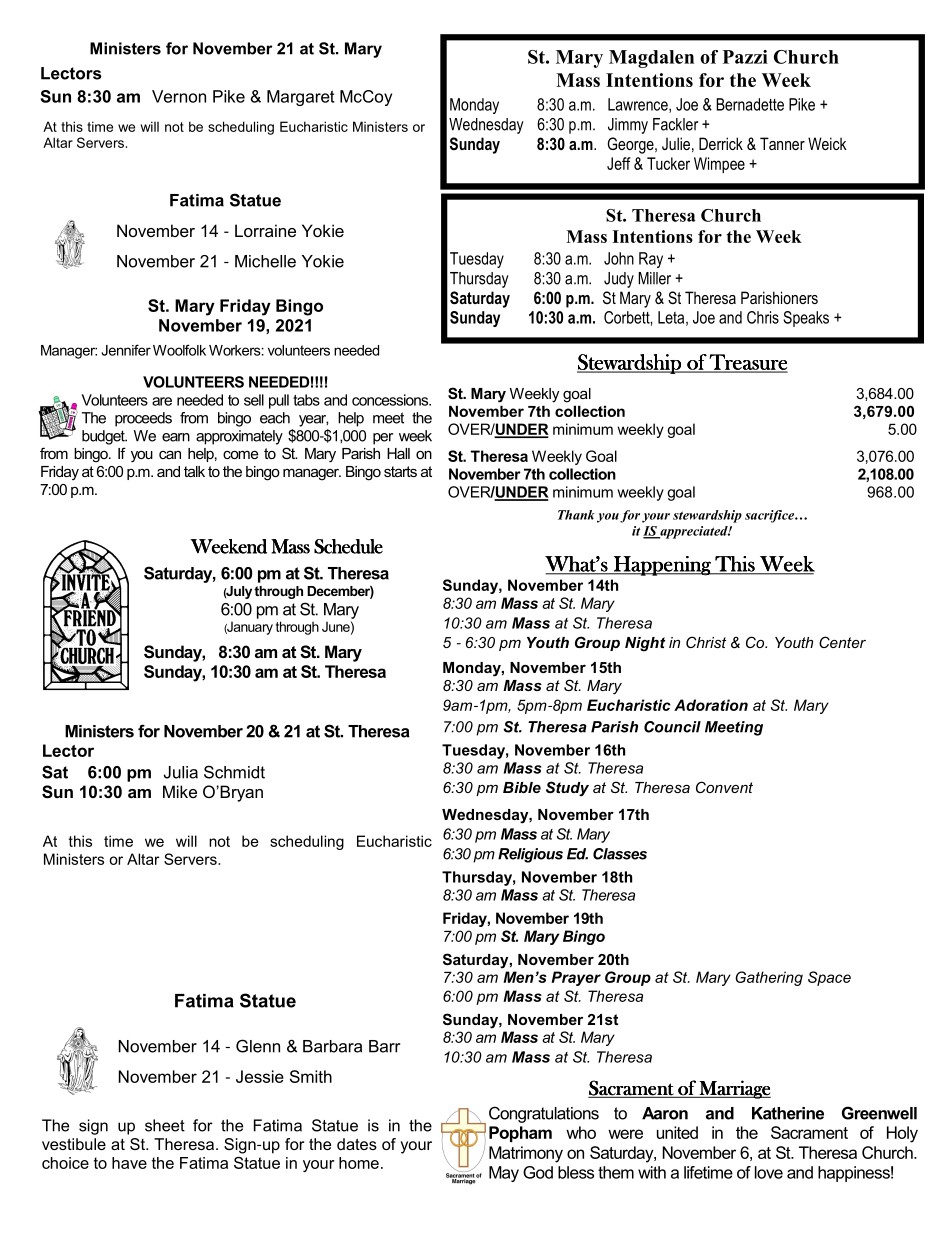 The image size is (952, 1233). Describe the element at coordinates (181, 772) in the screenshot. I see `Julia` at that location.
